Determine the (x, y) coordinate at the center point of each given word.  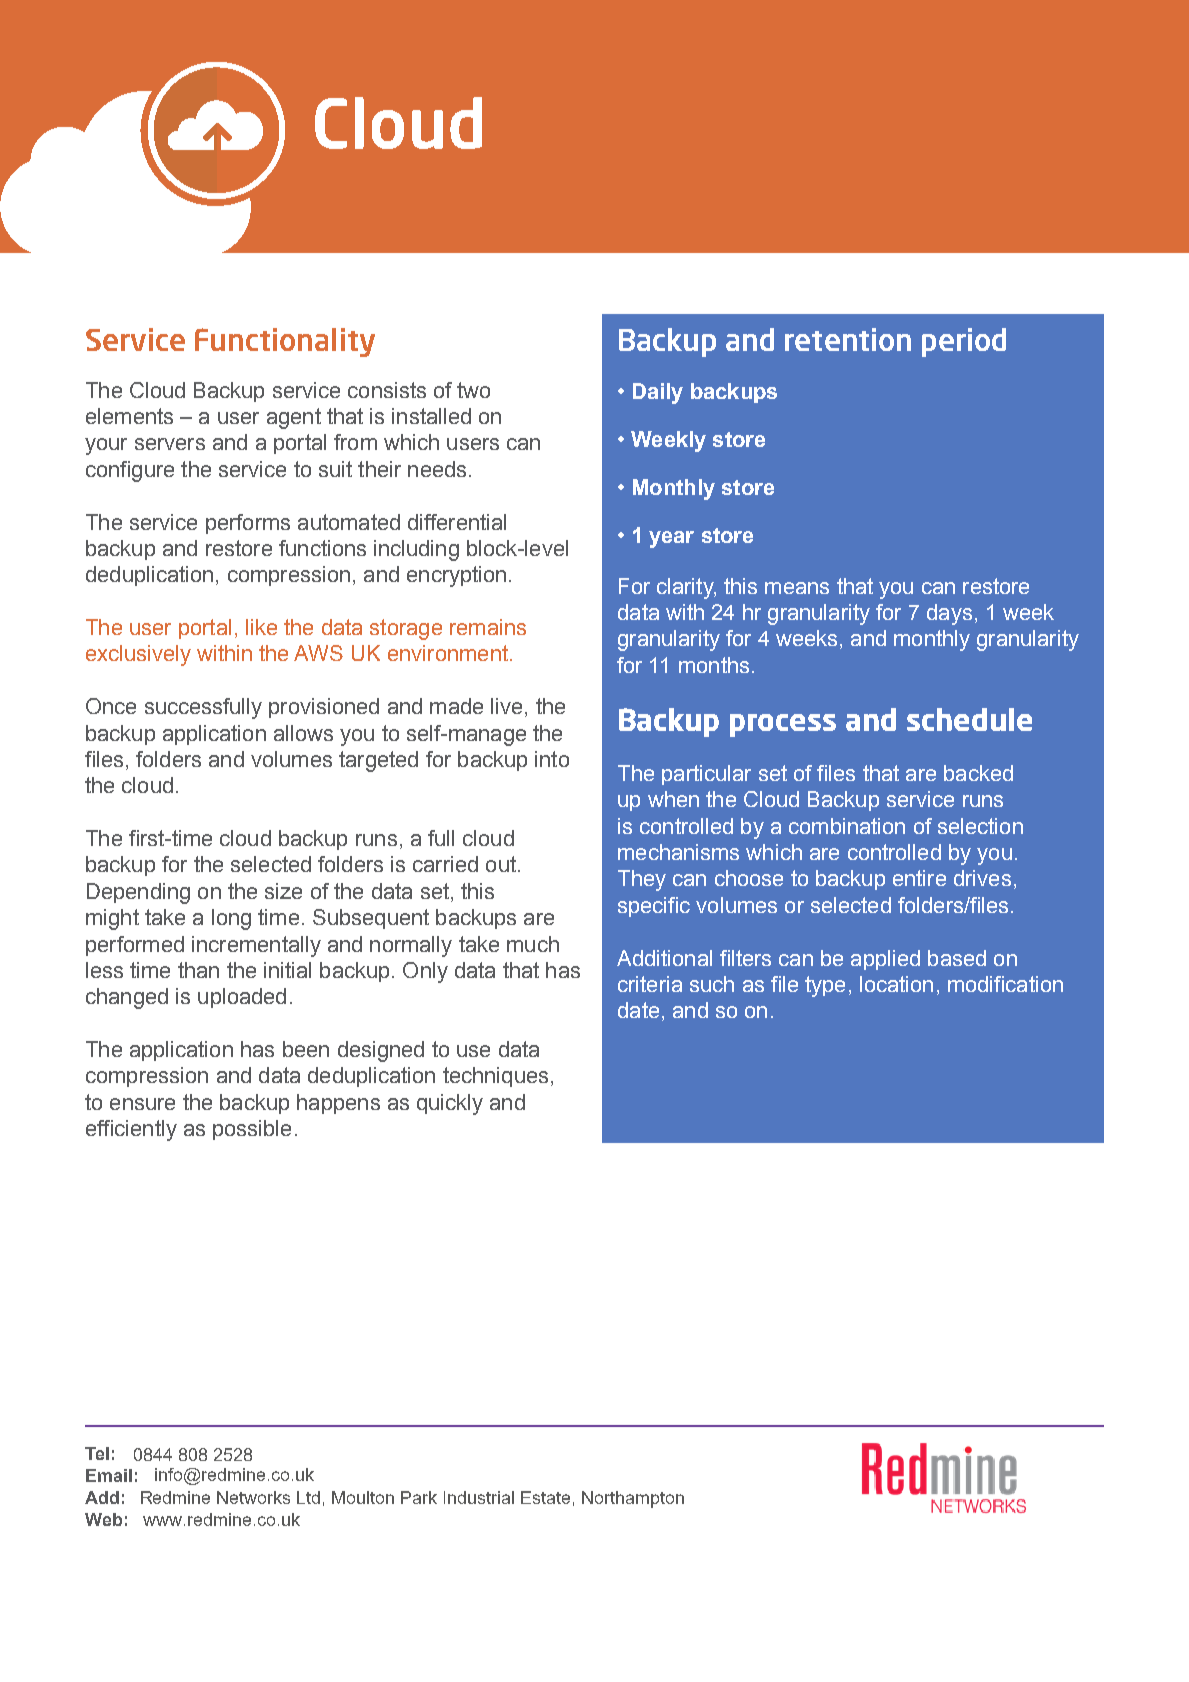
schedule (969, 719)
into (552, 759)
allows (303, 733)
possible (252, 1130)
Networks (253, 1497)
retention (848, 339)
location (896, 984)
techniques (495, 1077)
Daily (658, 393)
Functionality (285, 342)
